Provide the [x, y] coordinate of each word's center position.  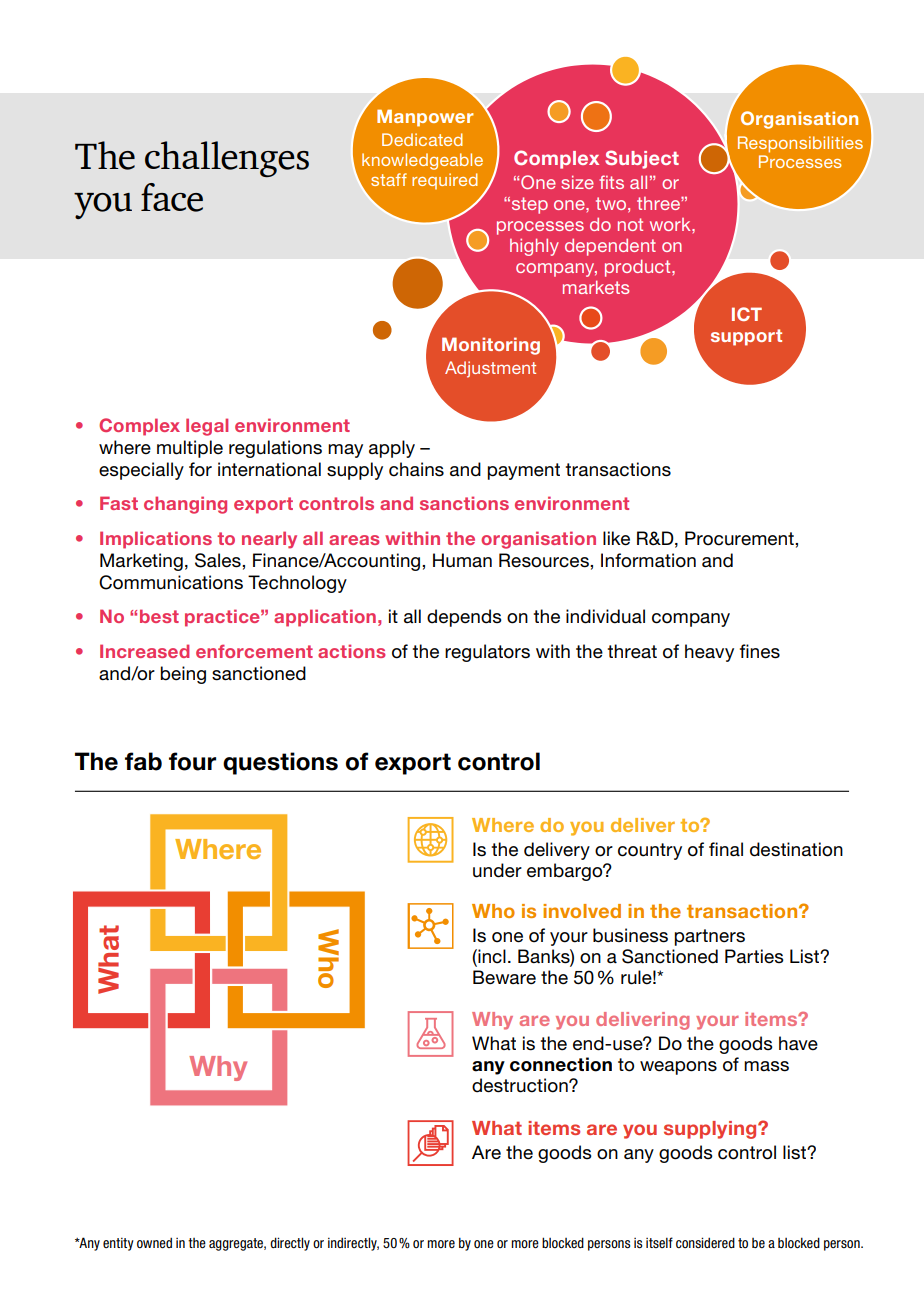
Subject [642, 159]
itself [659, 1242]
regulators [487, 653]
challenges [227, 159]
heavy [709, 653]
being [183, 675]
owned [154, 1243]
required [445, 181]
